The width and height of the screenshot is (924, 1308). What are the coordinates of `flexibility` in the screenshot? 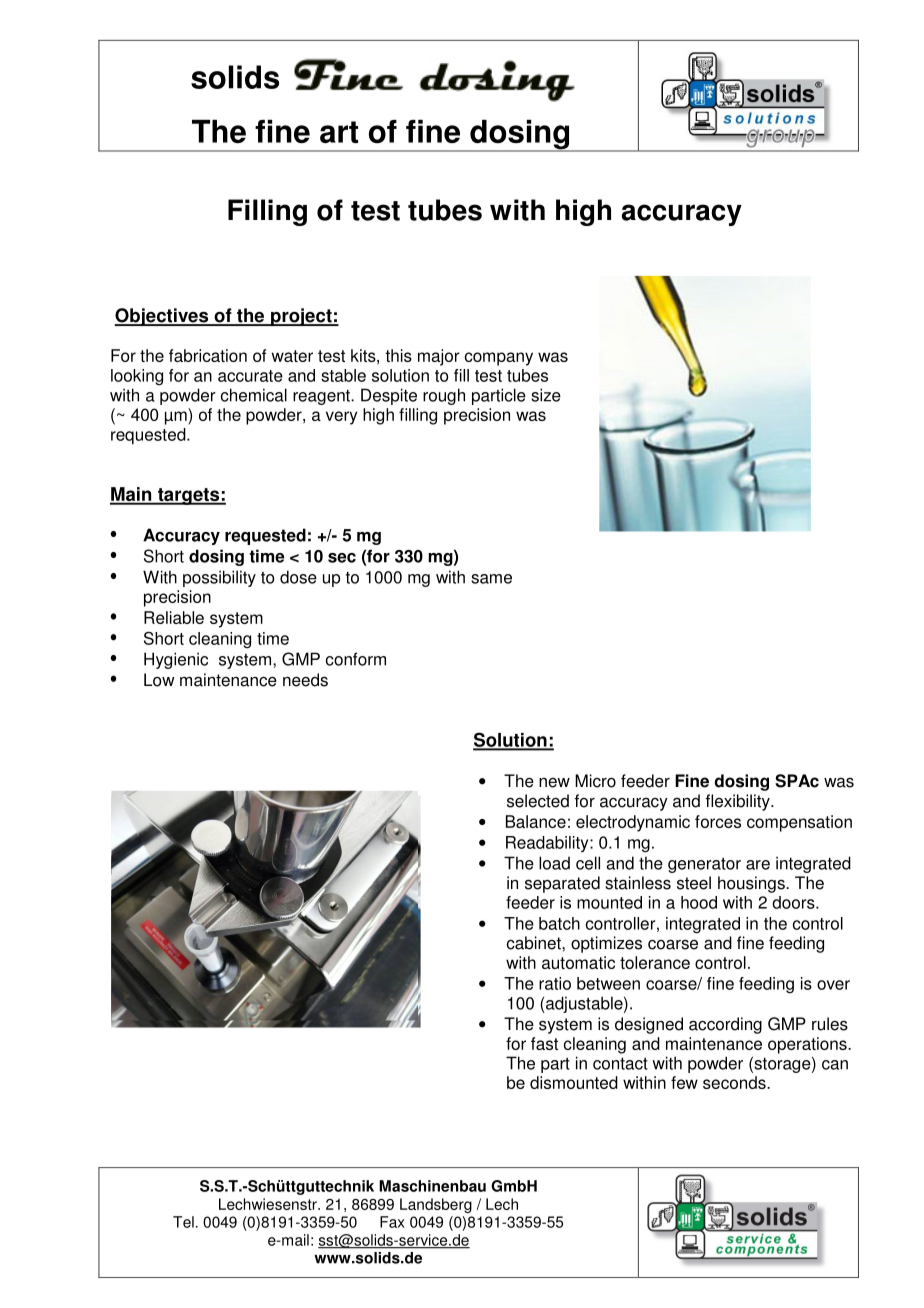 It's located at (739, 802).
